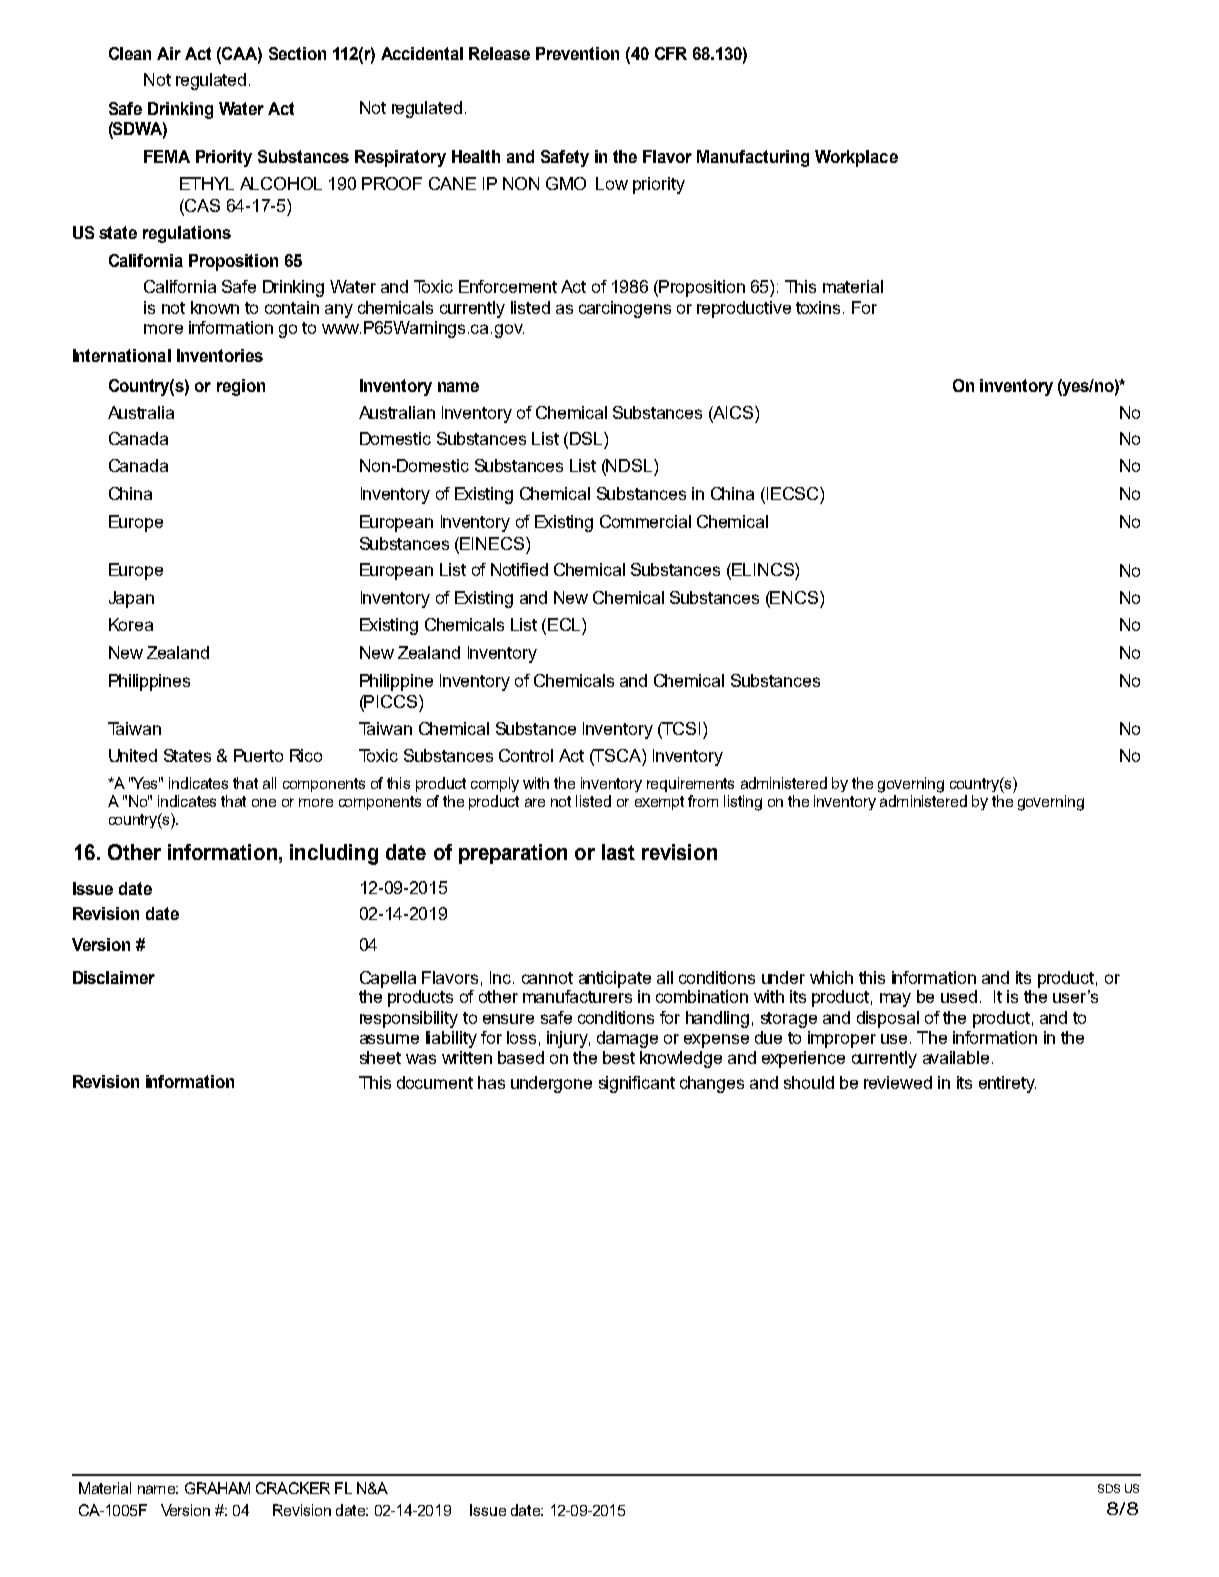  I want to click on Workplace, so click(856, 158).
